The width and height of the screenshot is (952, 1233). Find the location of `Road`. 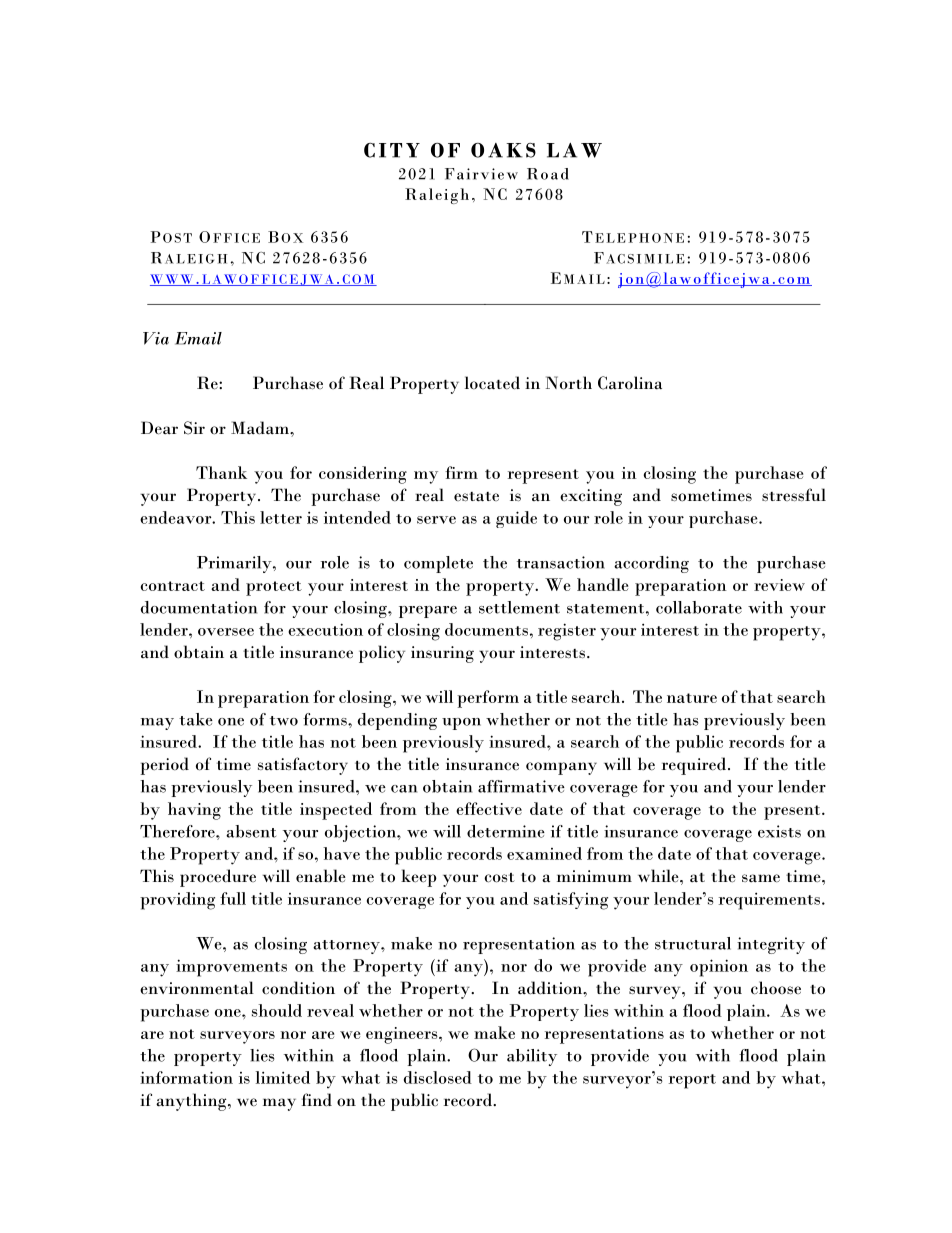

Road is located at coordinates (548, 174).
